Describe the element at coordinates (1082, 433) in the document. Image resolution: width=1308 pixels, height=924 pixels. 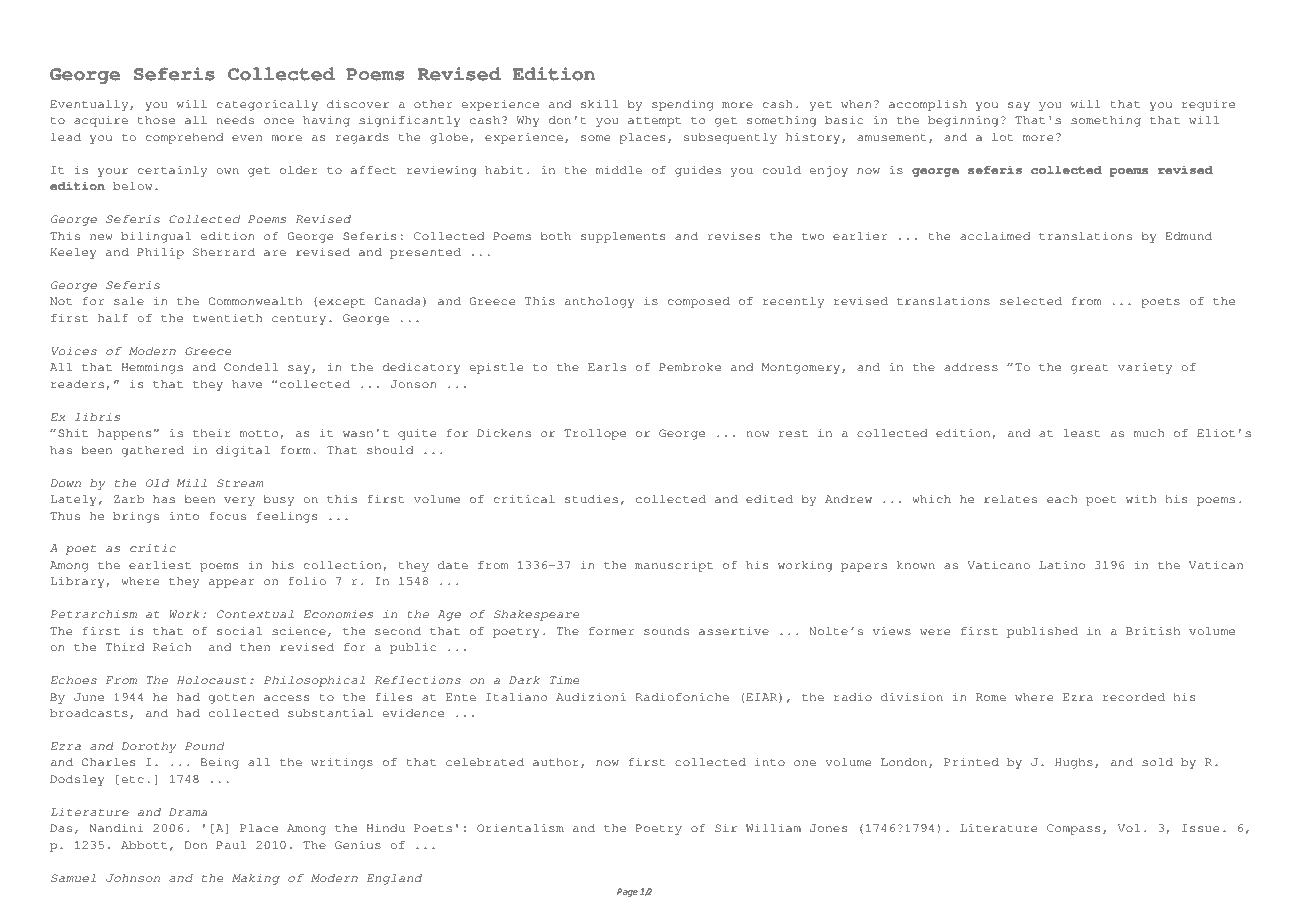
I see `least` at that location.
